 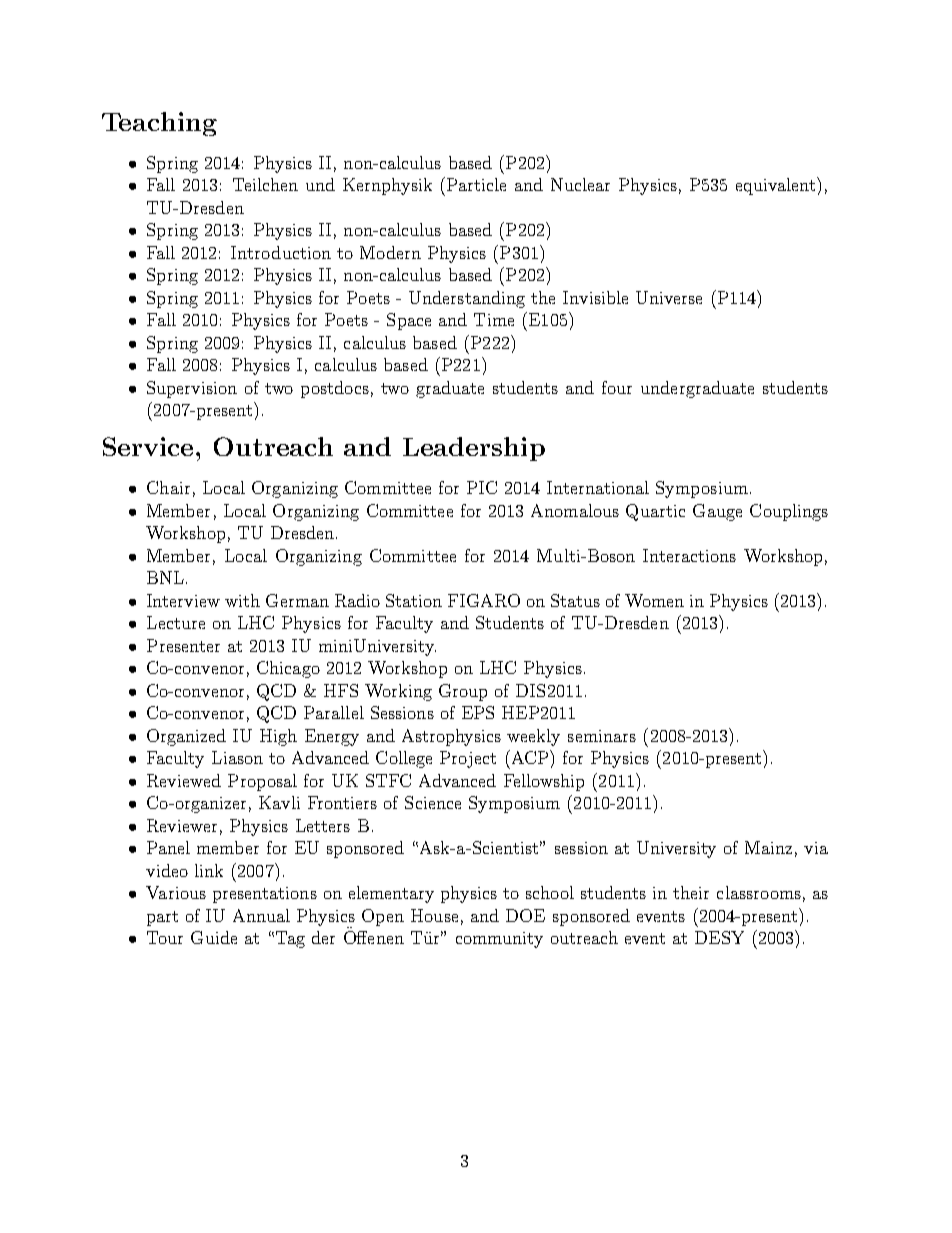 I want to click on Chicago, so click(x=288, y=669).
